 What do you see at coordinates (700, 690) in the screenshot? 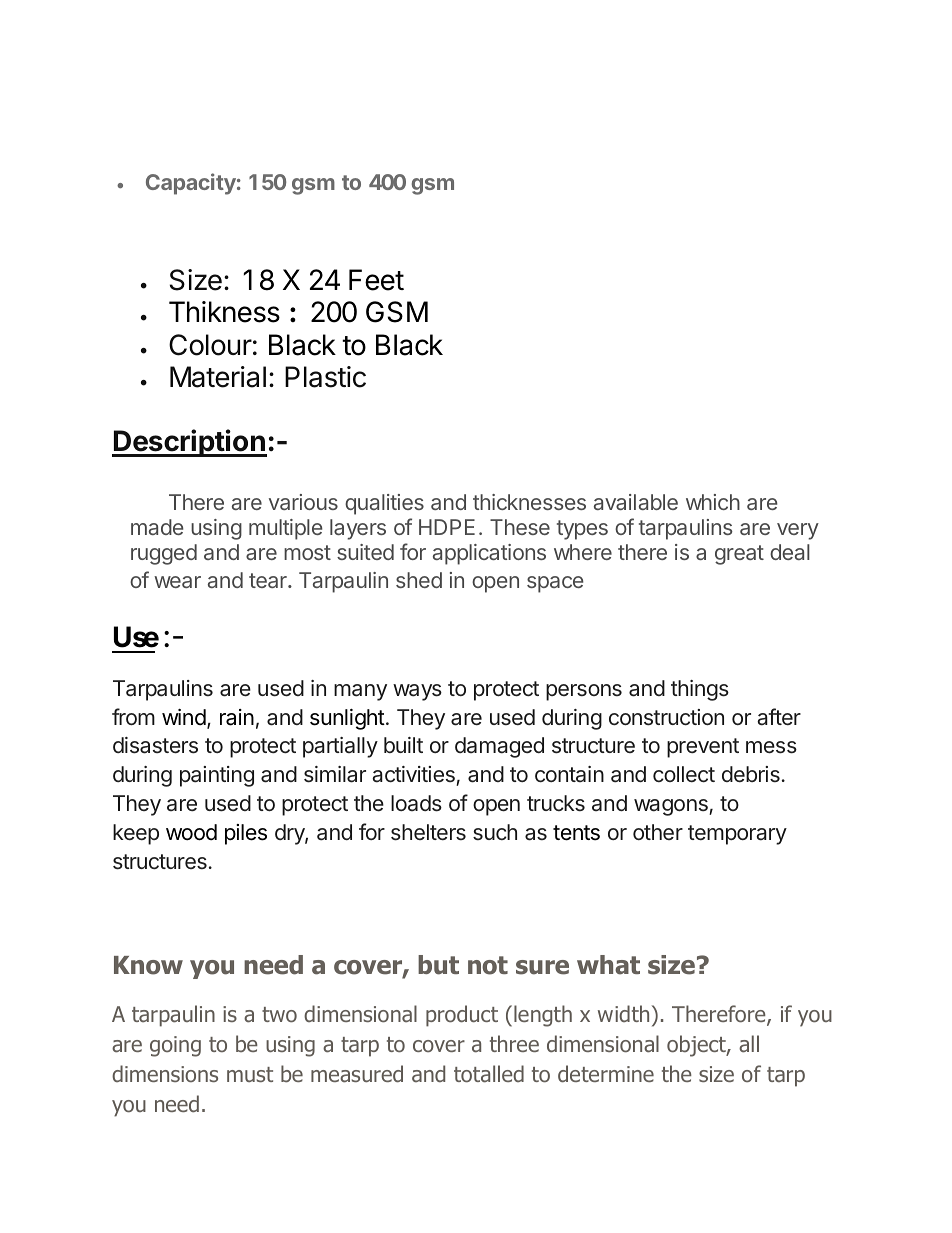
I see `things` at bounding box center [700, 690].
